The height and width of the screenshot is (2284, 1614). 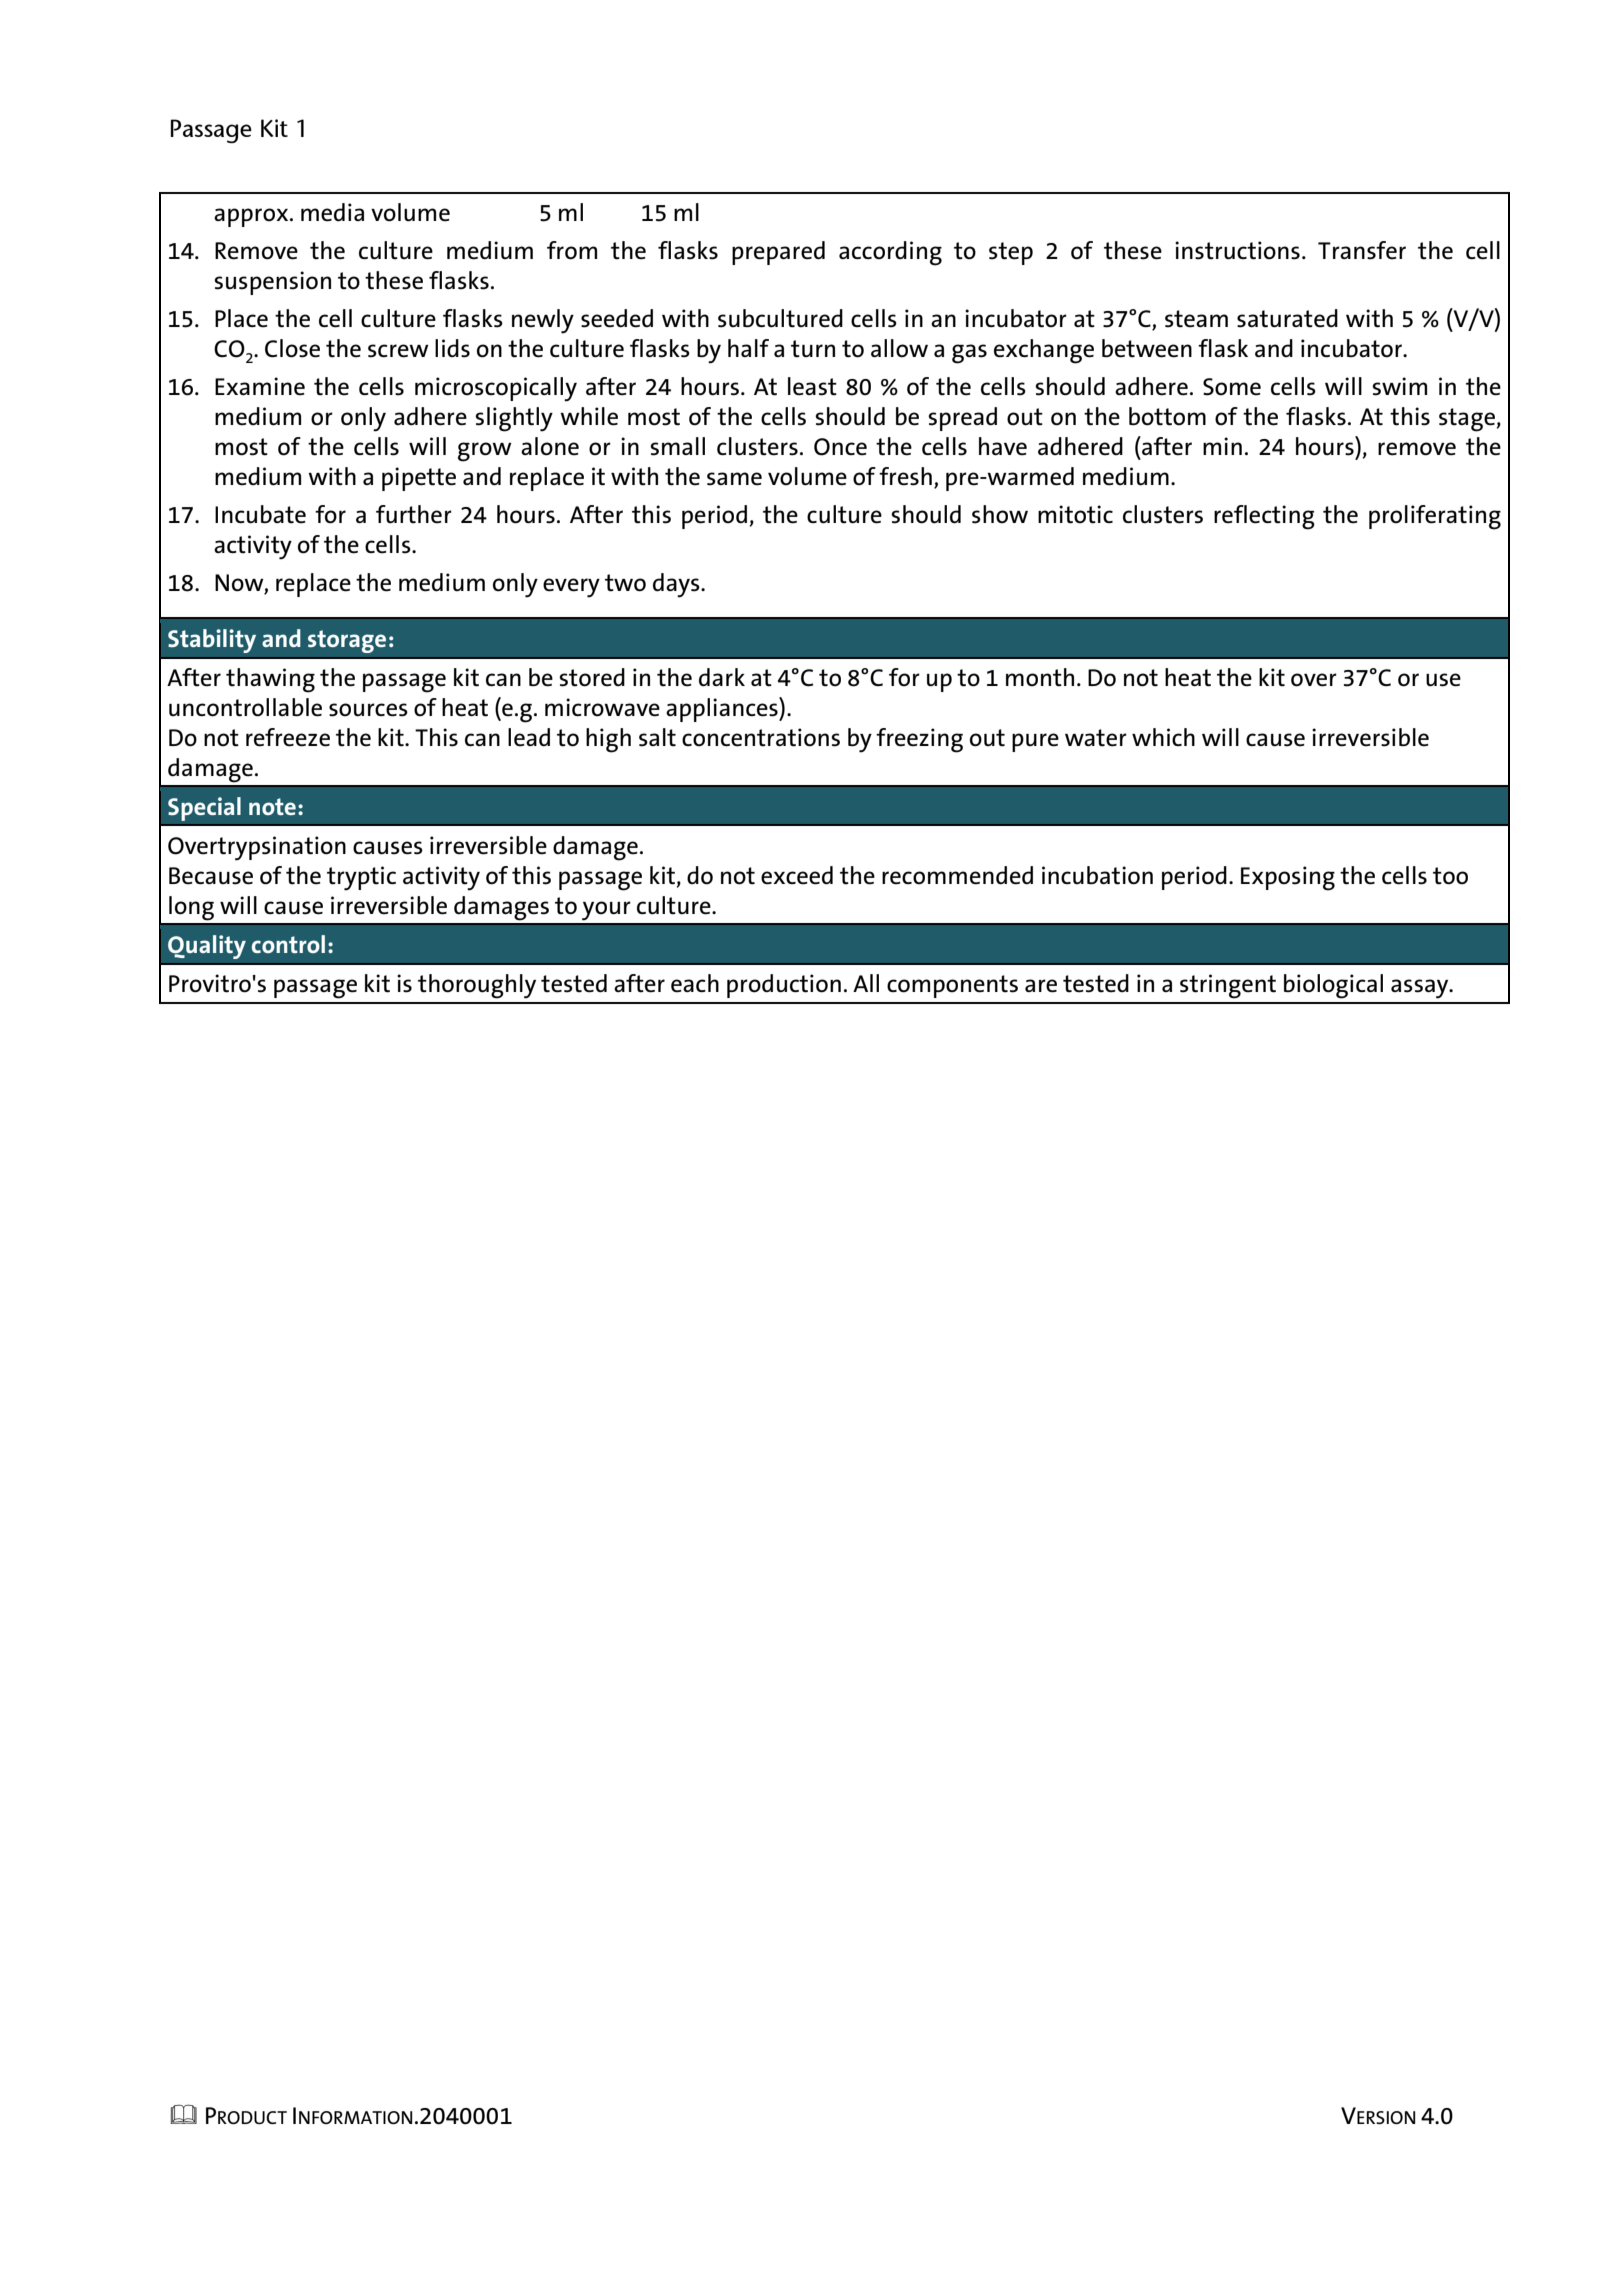 I want to click on thoroughly, so click(x=477, y=986).
